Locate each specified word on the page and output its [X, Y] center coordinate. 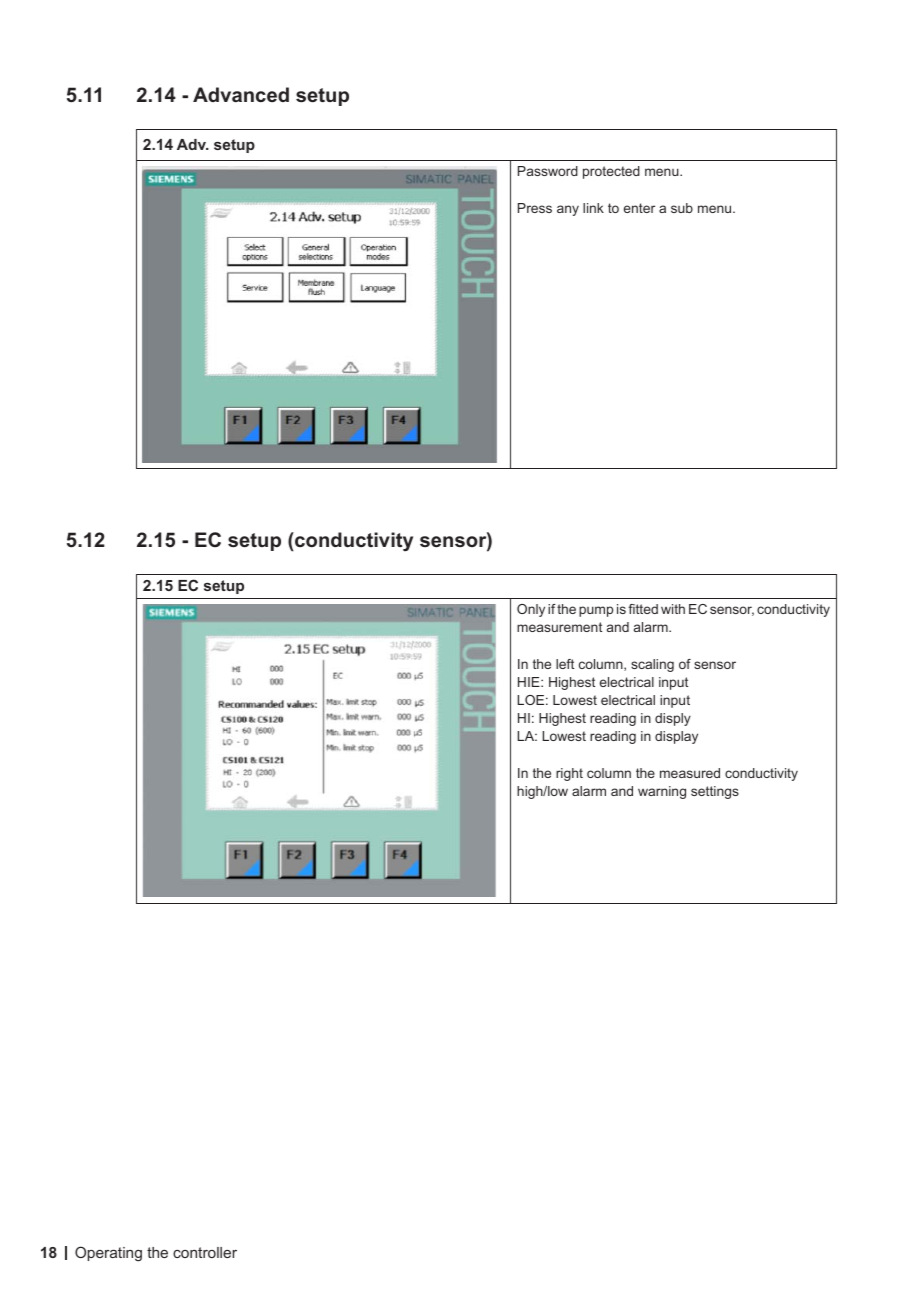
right [569, 774]
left [565, 664]
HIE [530, 682]
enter [639, 208]
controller [205, 1252]
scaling [652, 665]
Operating [108, 1254]
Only [531, 610]
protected [611, 172]
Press [535, 208]
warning [662, 792]
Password [548, 171]
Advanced [241, 94]
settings [715, 792]
